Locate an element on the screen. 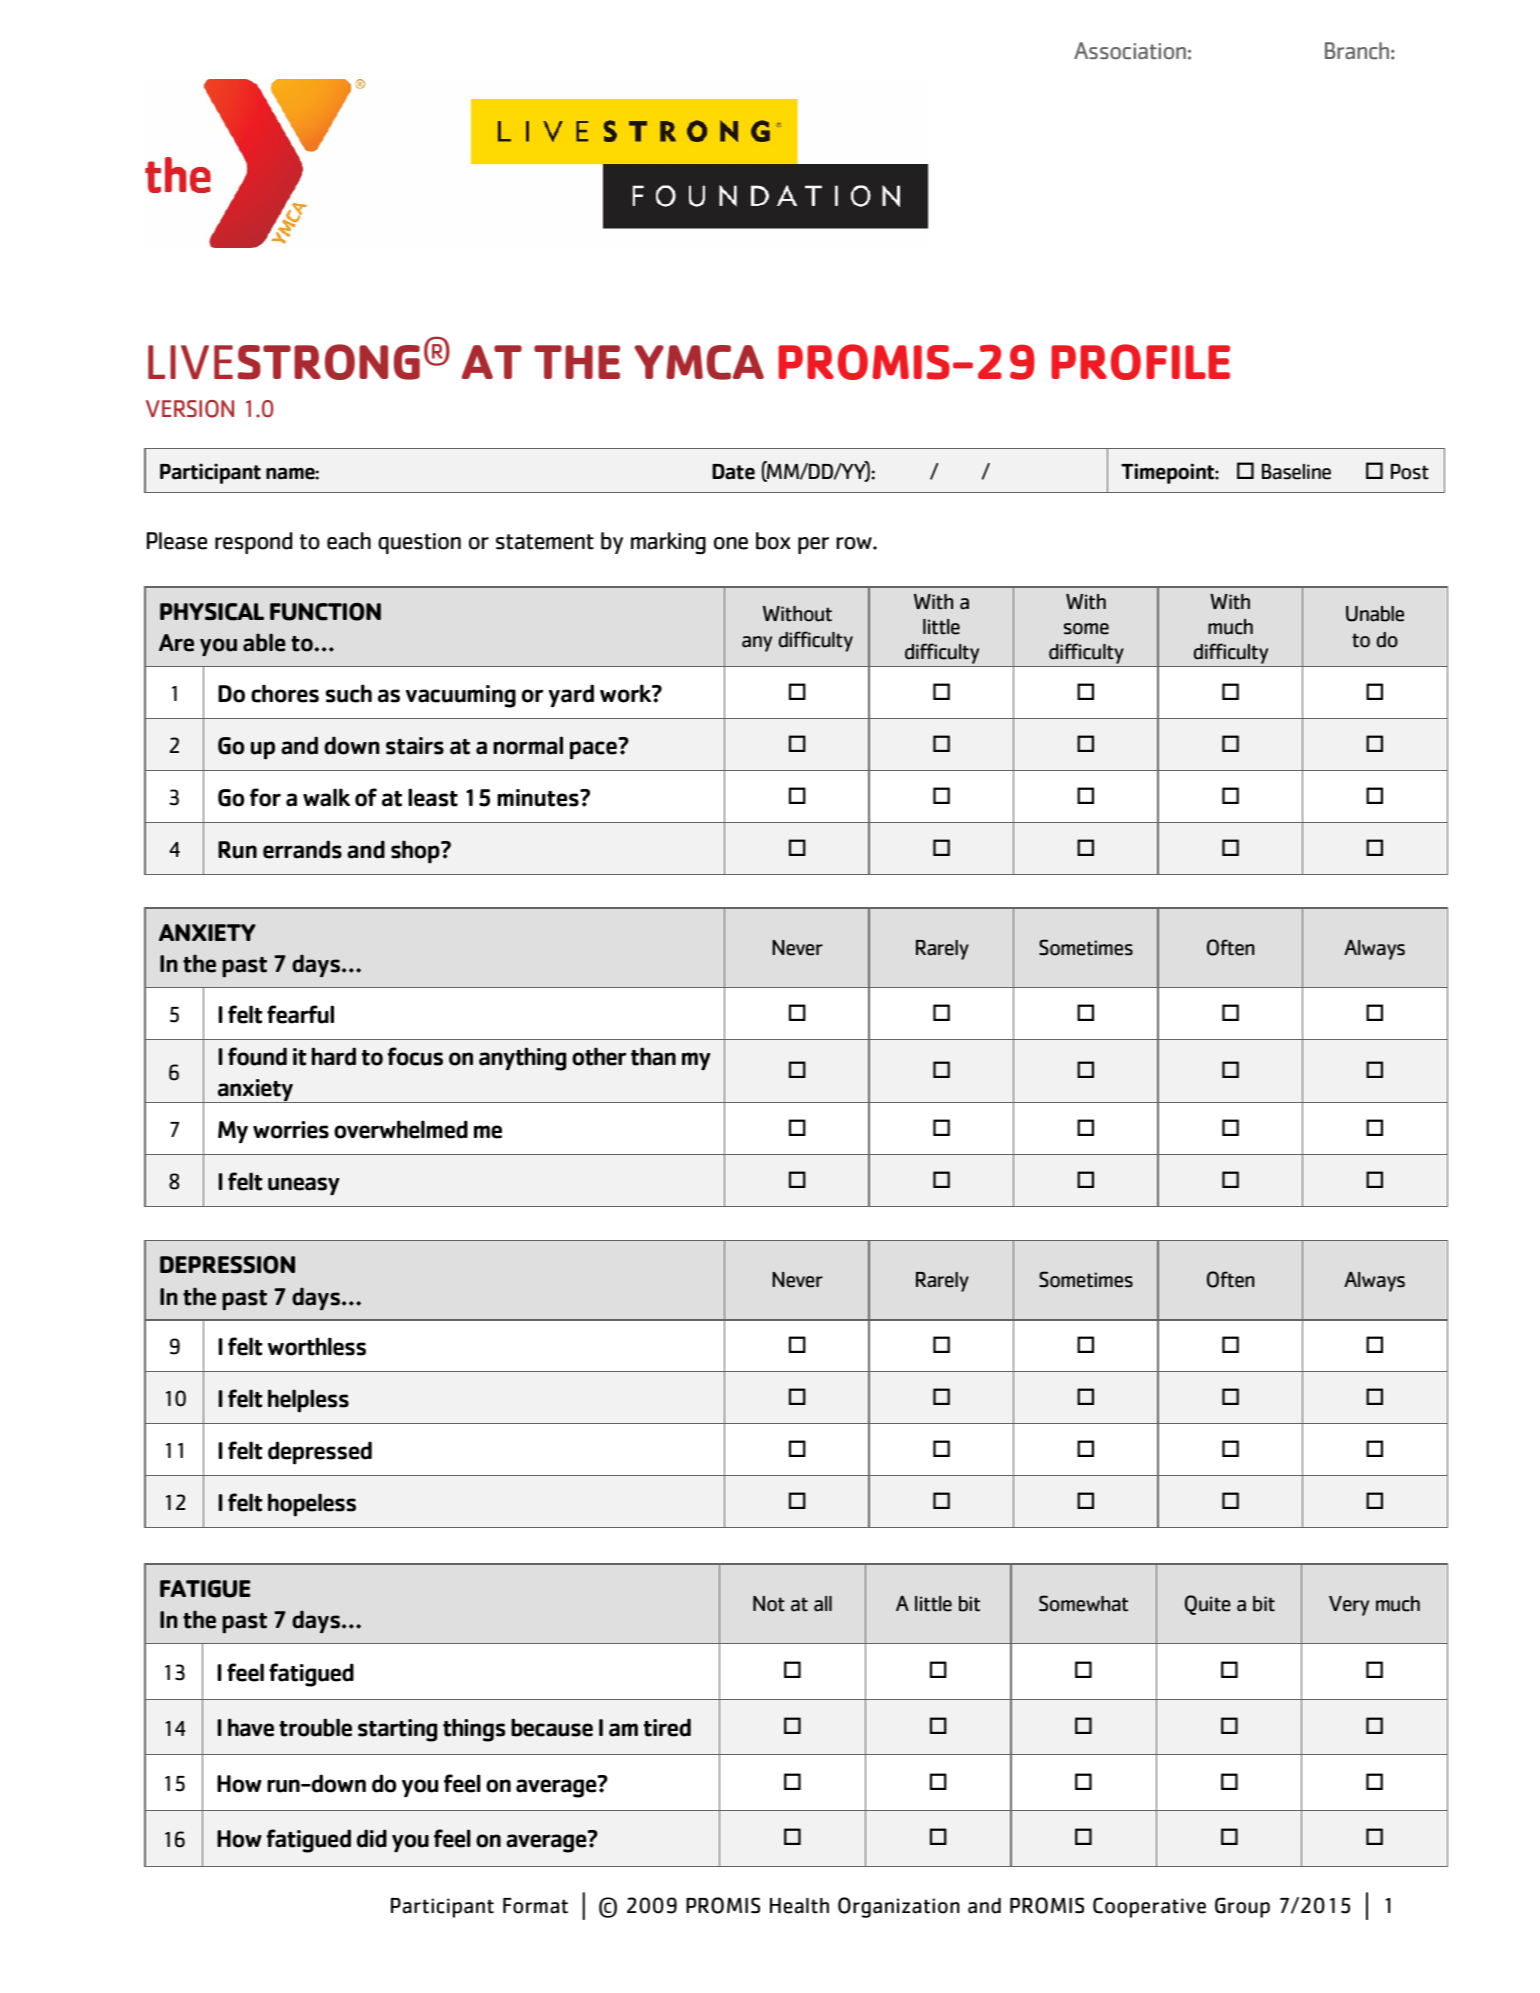  Baseline is located at coordinates (1296, 472).
